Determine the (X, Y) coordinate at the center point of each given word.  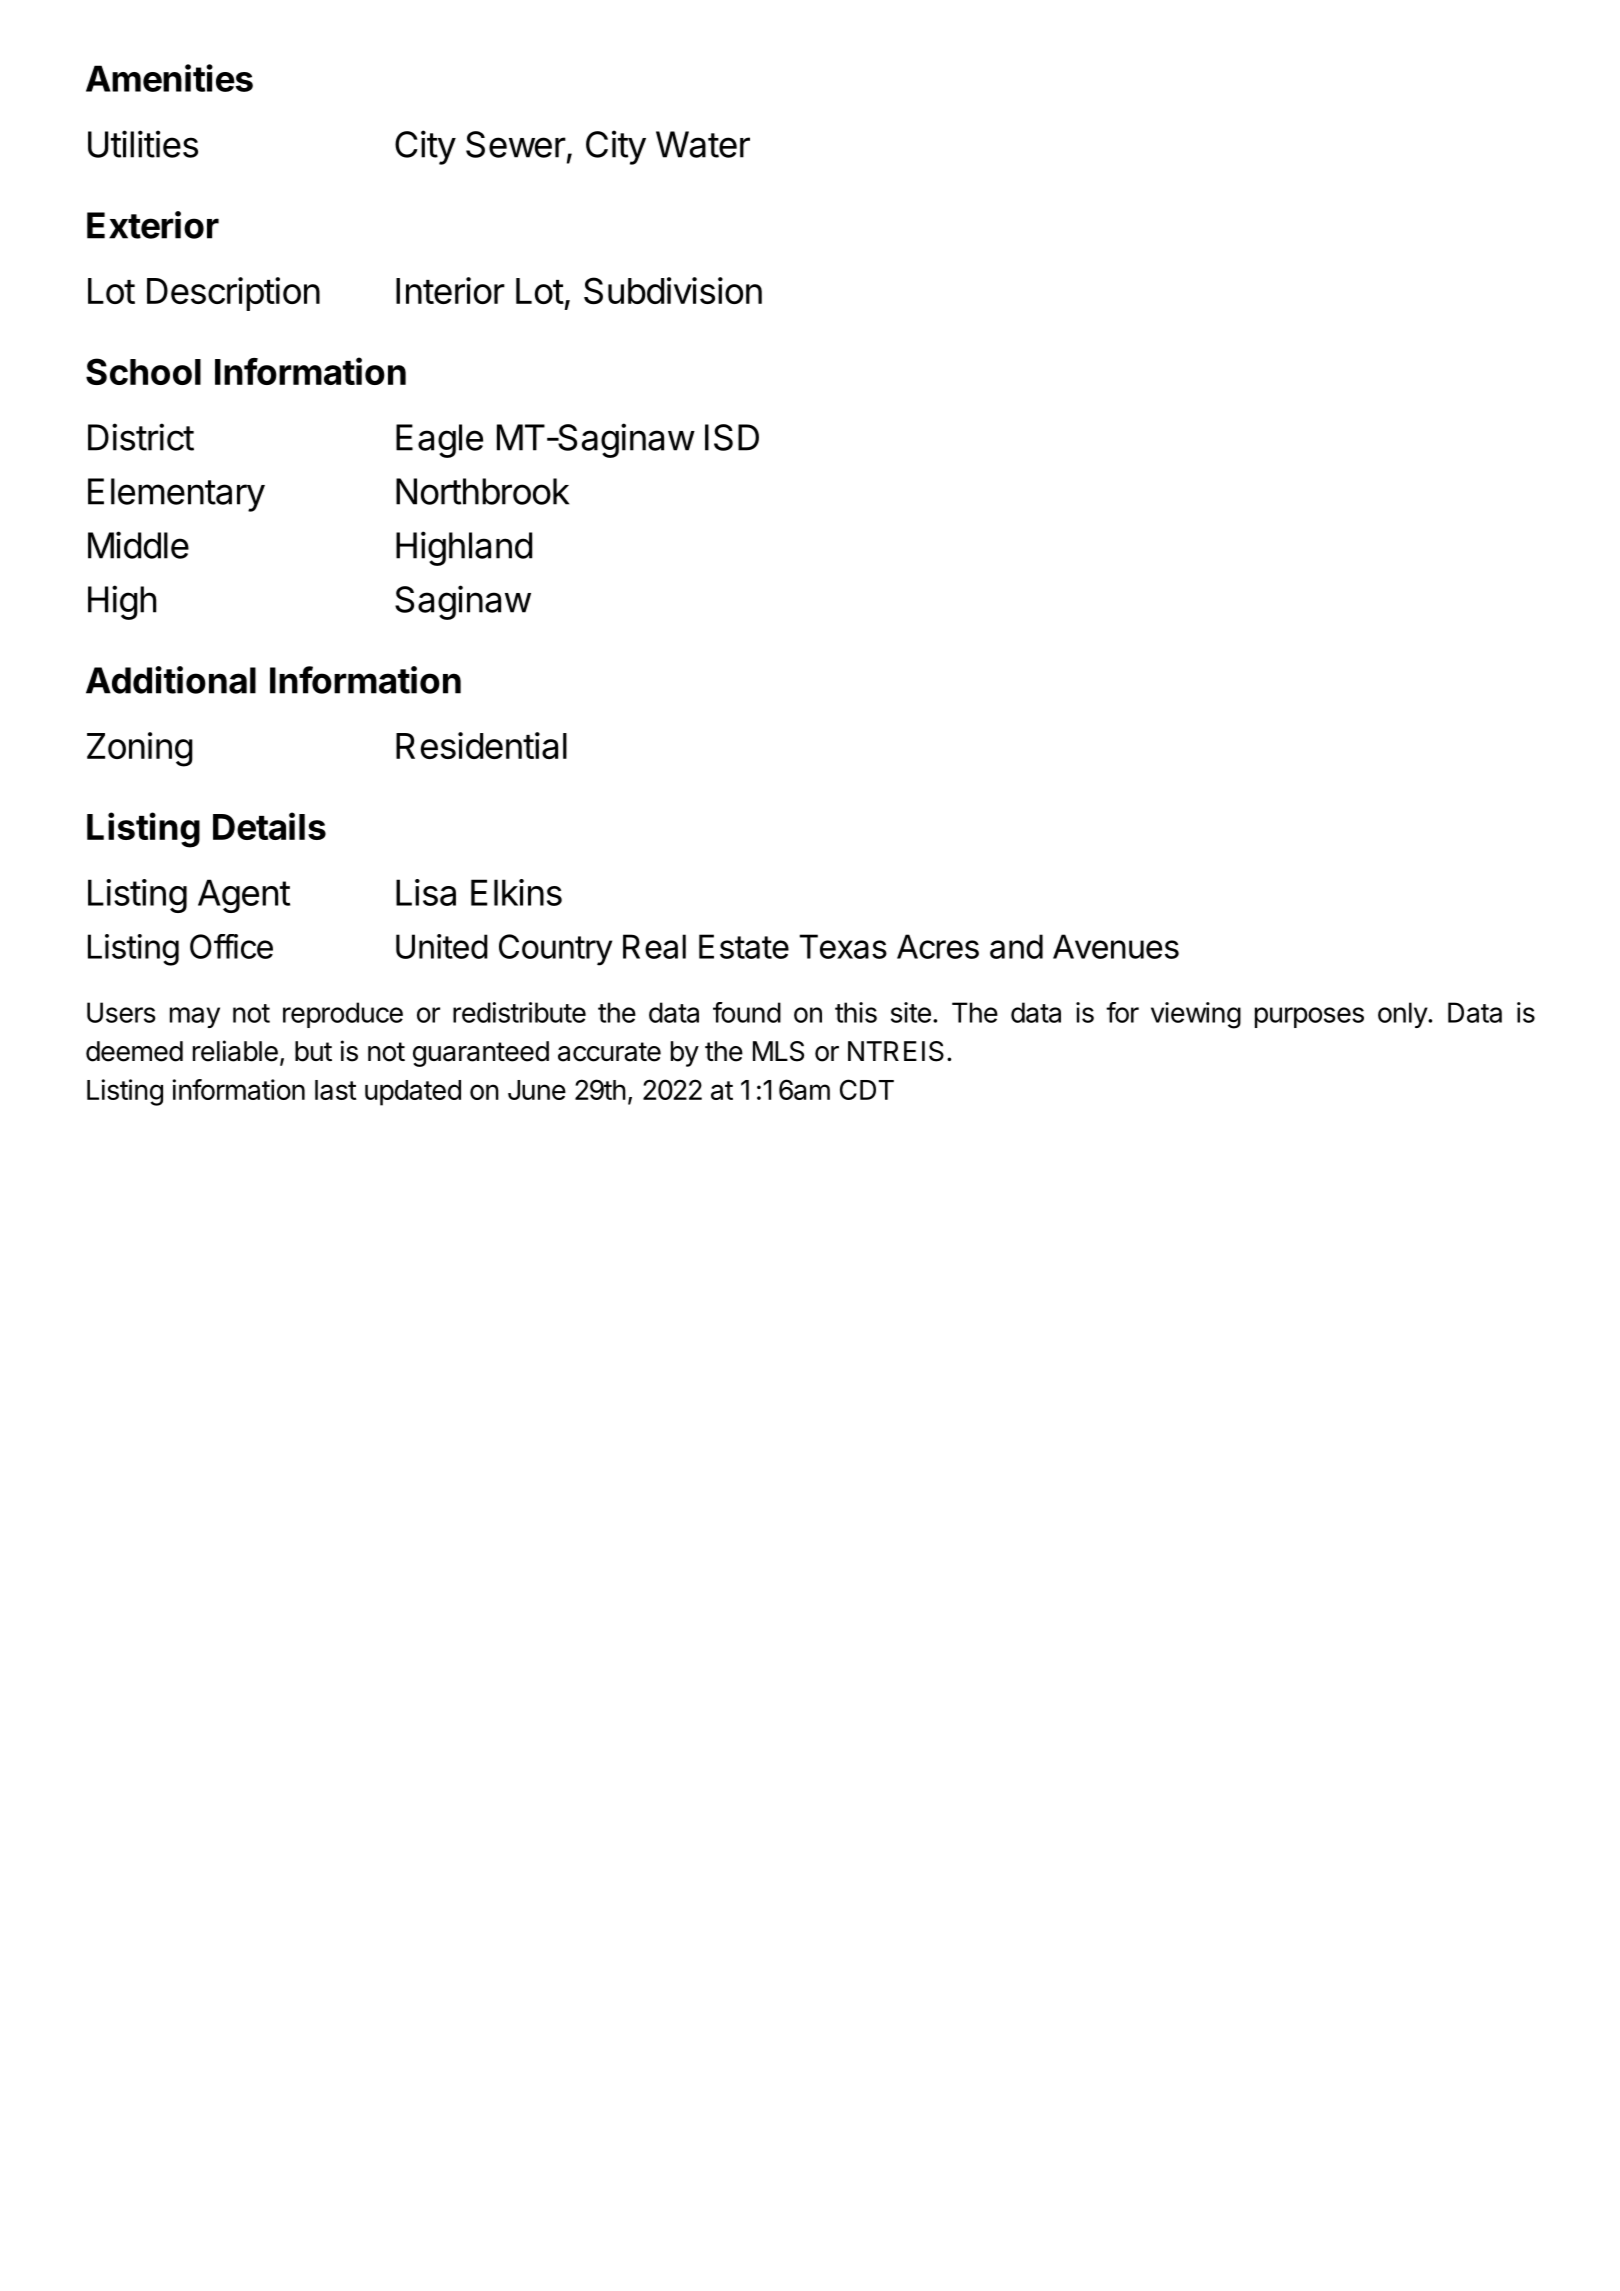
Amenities (169, 78)
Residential (481, 745)
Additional (171, 680)
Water (703, 144)
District (141, 437)
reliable (235, 1051)
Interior (450, 290)
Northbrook (482, 491)
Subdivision (673, 290)
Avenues (1116, 946)
